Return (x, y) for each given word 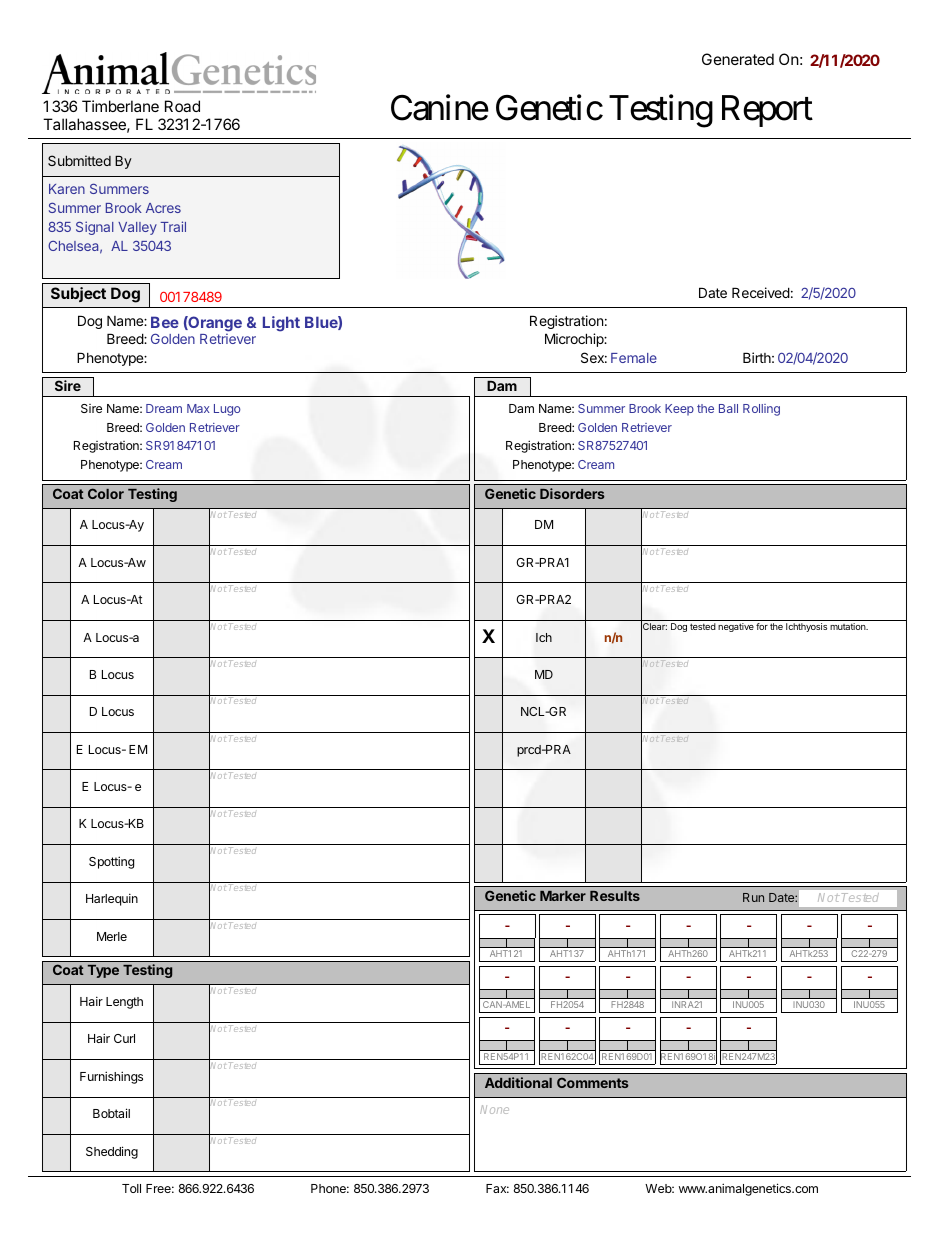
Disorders (572, 493)
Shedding (112, 1152)
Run (753, 897)
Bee (165, 322)
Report (767, 111)
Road (182, 106)
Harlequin (112, 899)
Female (634, 358)
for (762, 626)
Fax (497, 1188)
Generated (738, 59)
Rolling (761, 410)
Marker (563, 896)
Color (106, 493)
